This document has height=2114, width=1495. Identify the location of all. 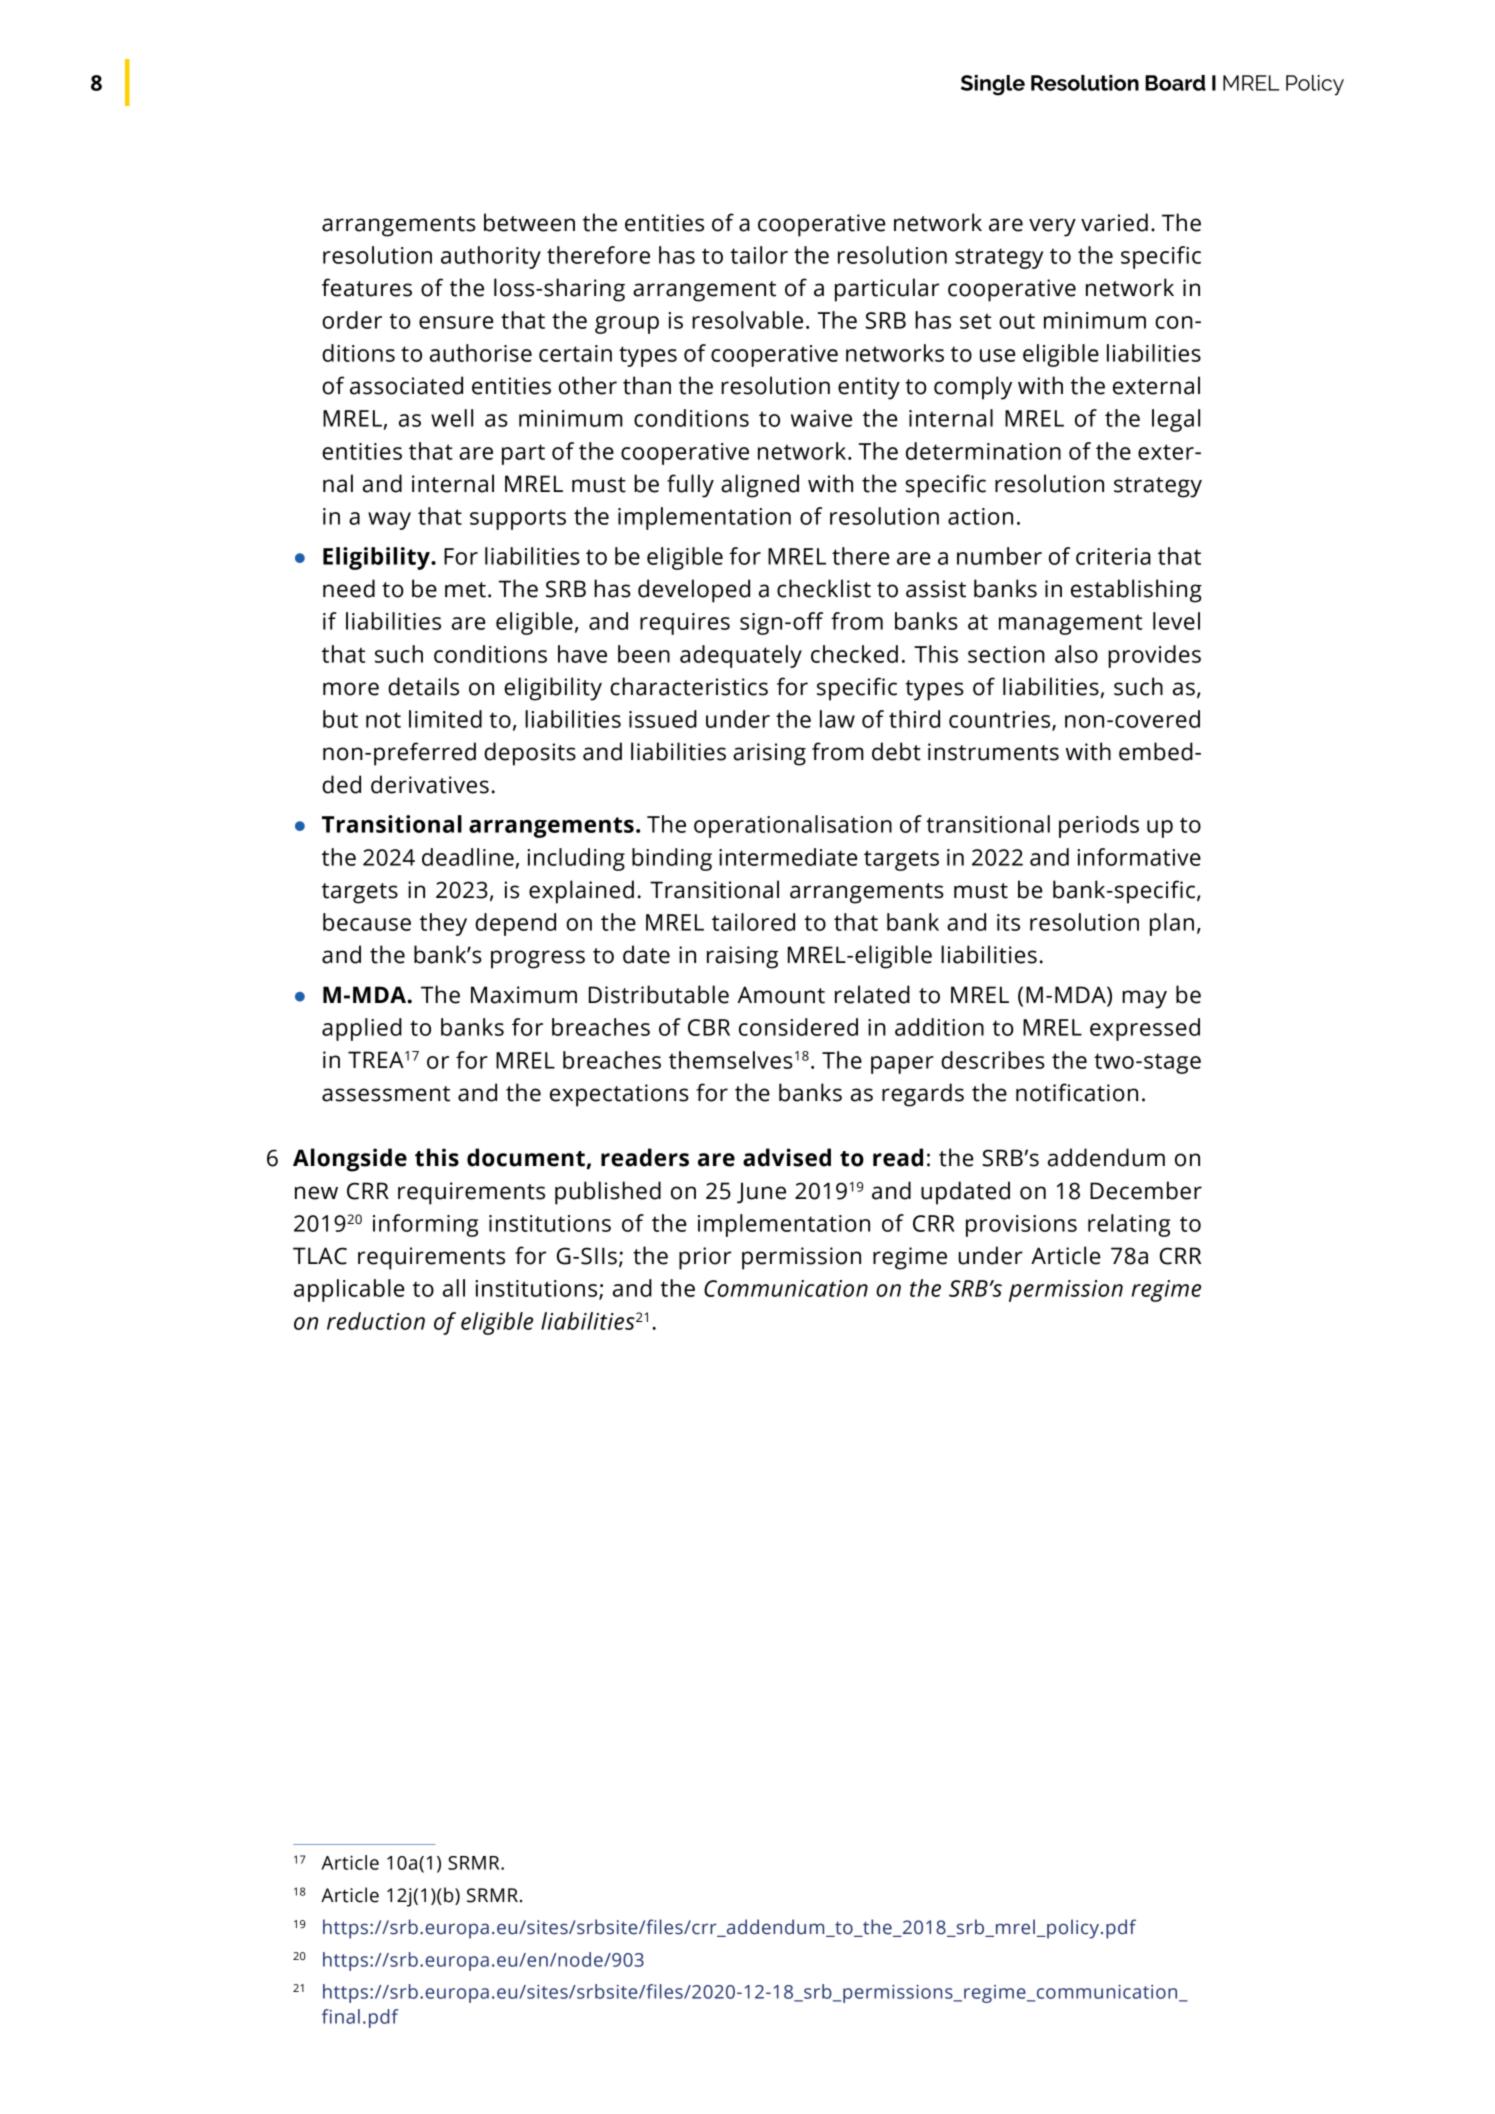
(454, 1288).
